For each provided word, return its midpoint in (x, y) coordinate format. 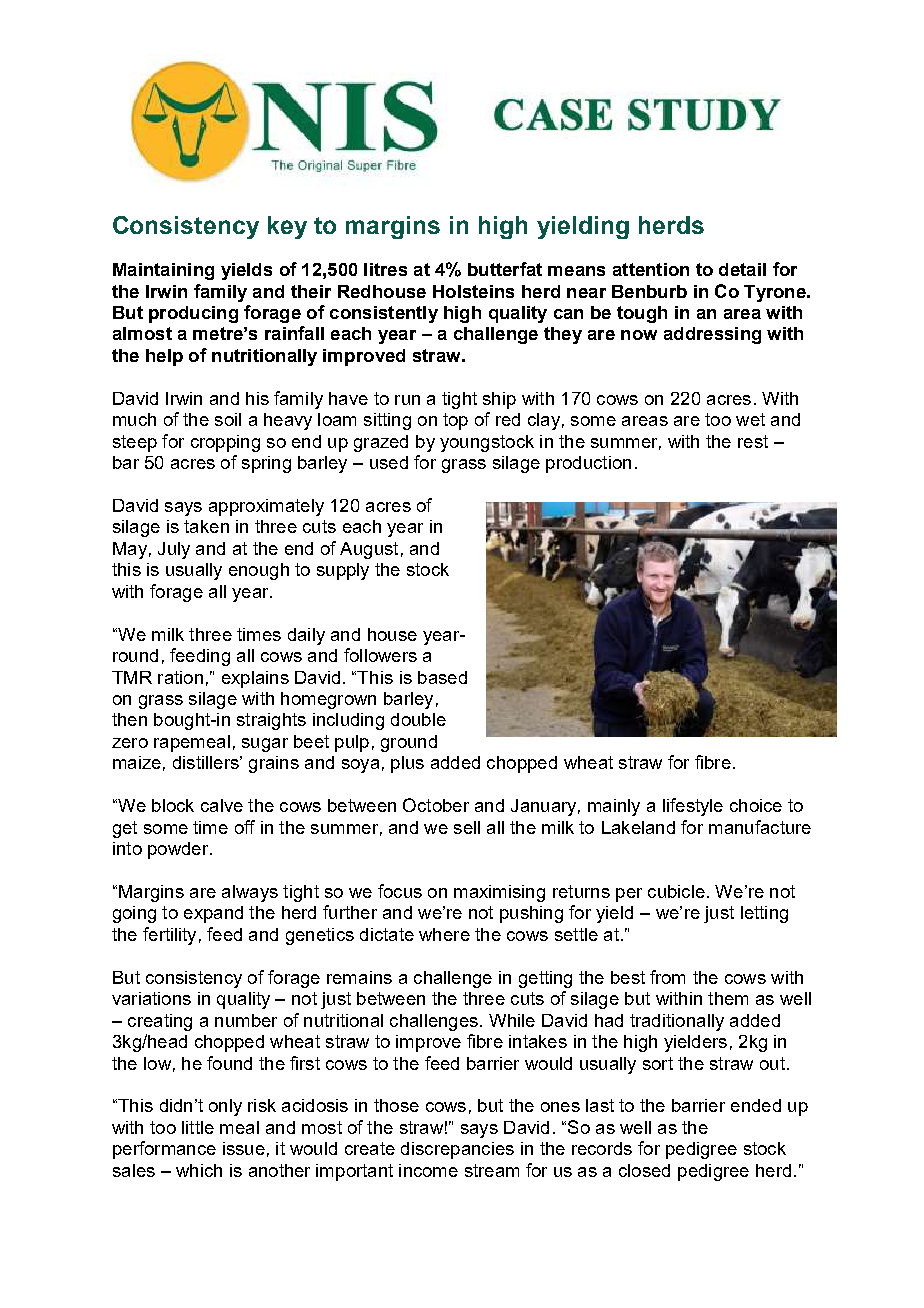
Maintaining (163, 271)
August (369, 550)
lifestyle (693, 807)
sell (467, 827)
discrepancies (457, 1150)
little (198, 1127)
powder (179, 850)
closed (644, 1170)
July (174, 550)
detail (742, 269)
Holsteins (473, 291)
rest (753, 441)
